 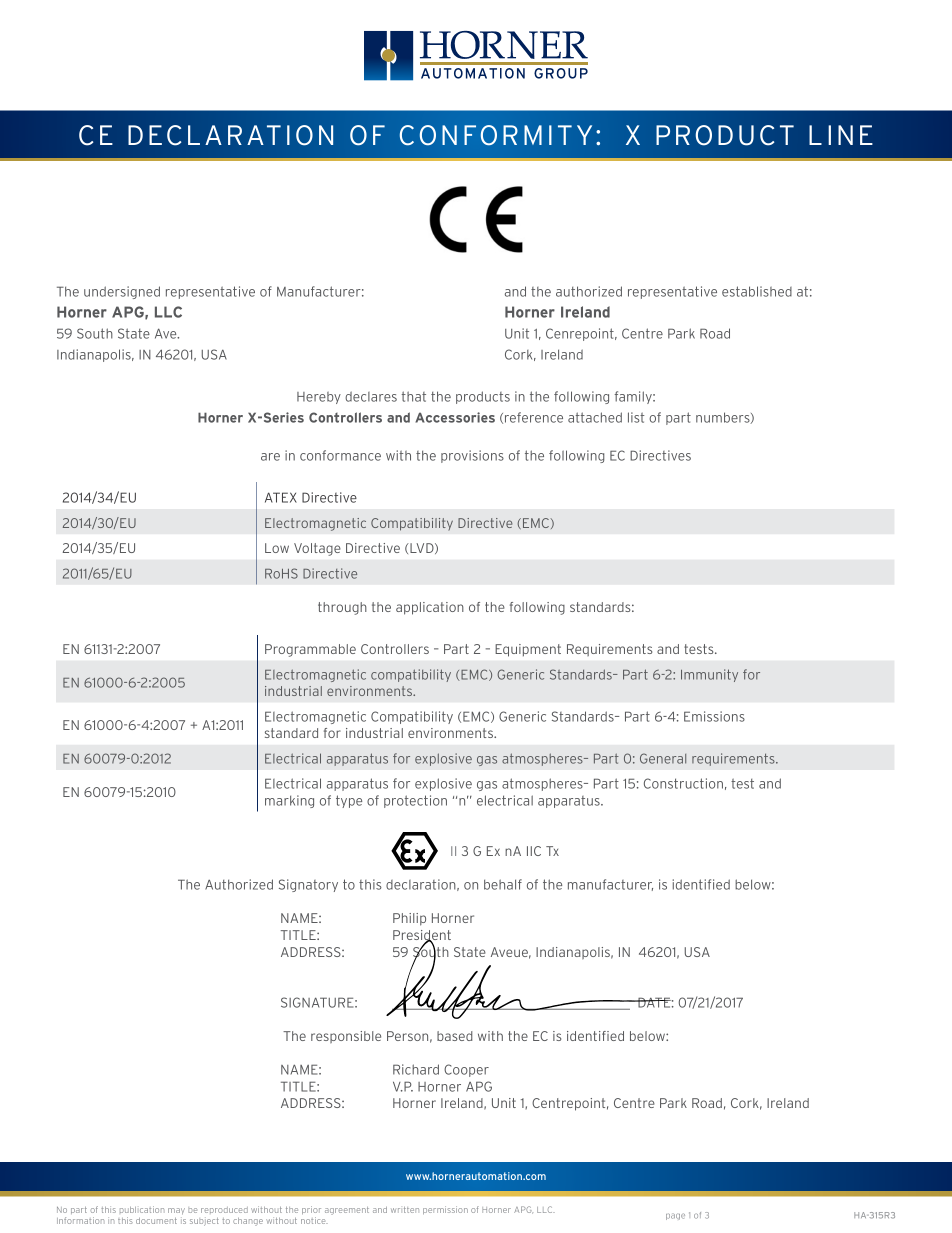 What do you see at coordinates (841, 135) in the screenshot?
I see `LINE` at bounding box center [841, 135].
